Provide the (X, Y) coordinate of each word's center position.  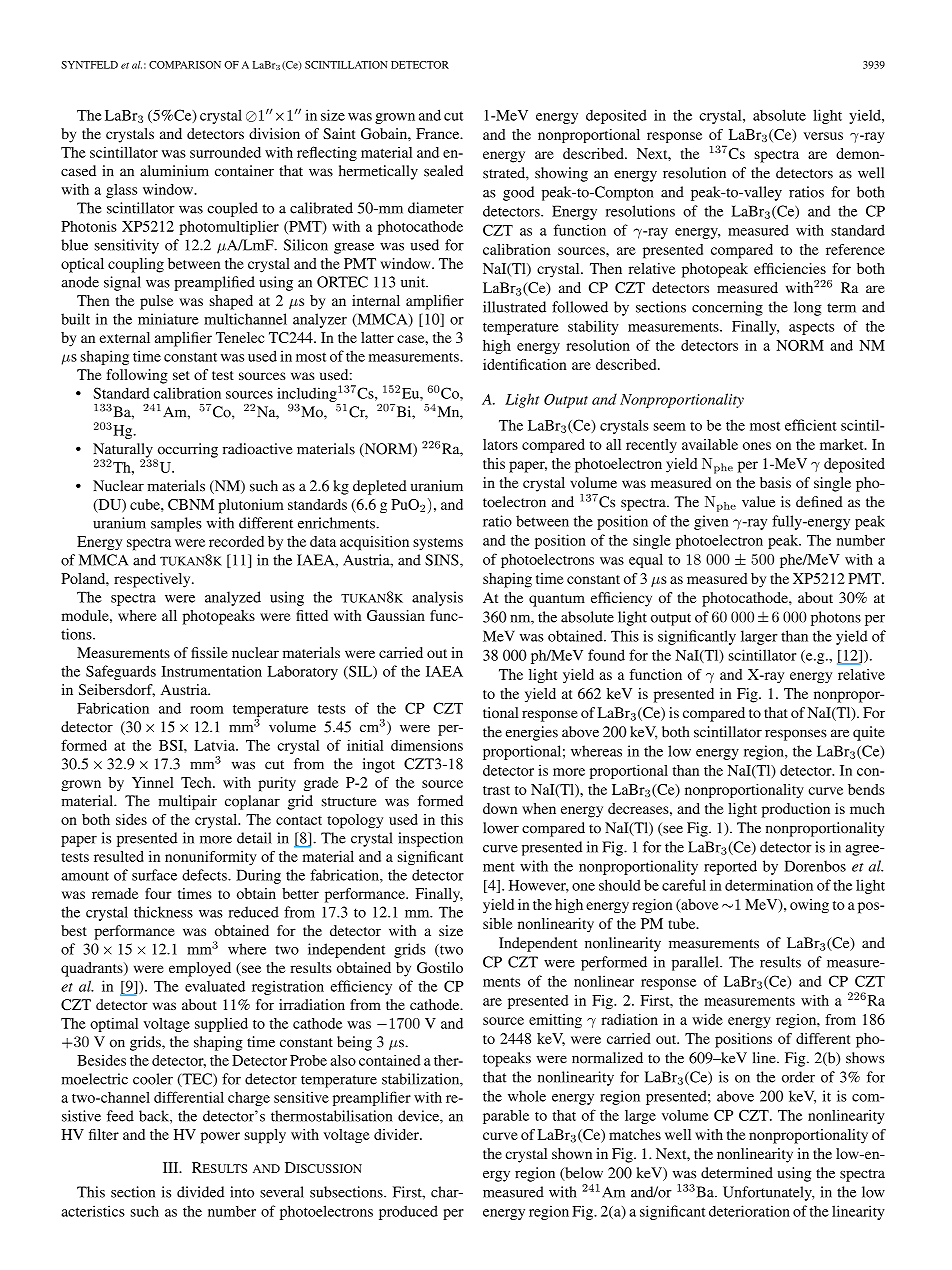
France (439, 133)
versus (823, 136)
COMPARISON (185, 65)
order (798, 1077)
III (172, 1167)
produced (408, 1212)
